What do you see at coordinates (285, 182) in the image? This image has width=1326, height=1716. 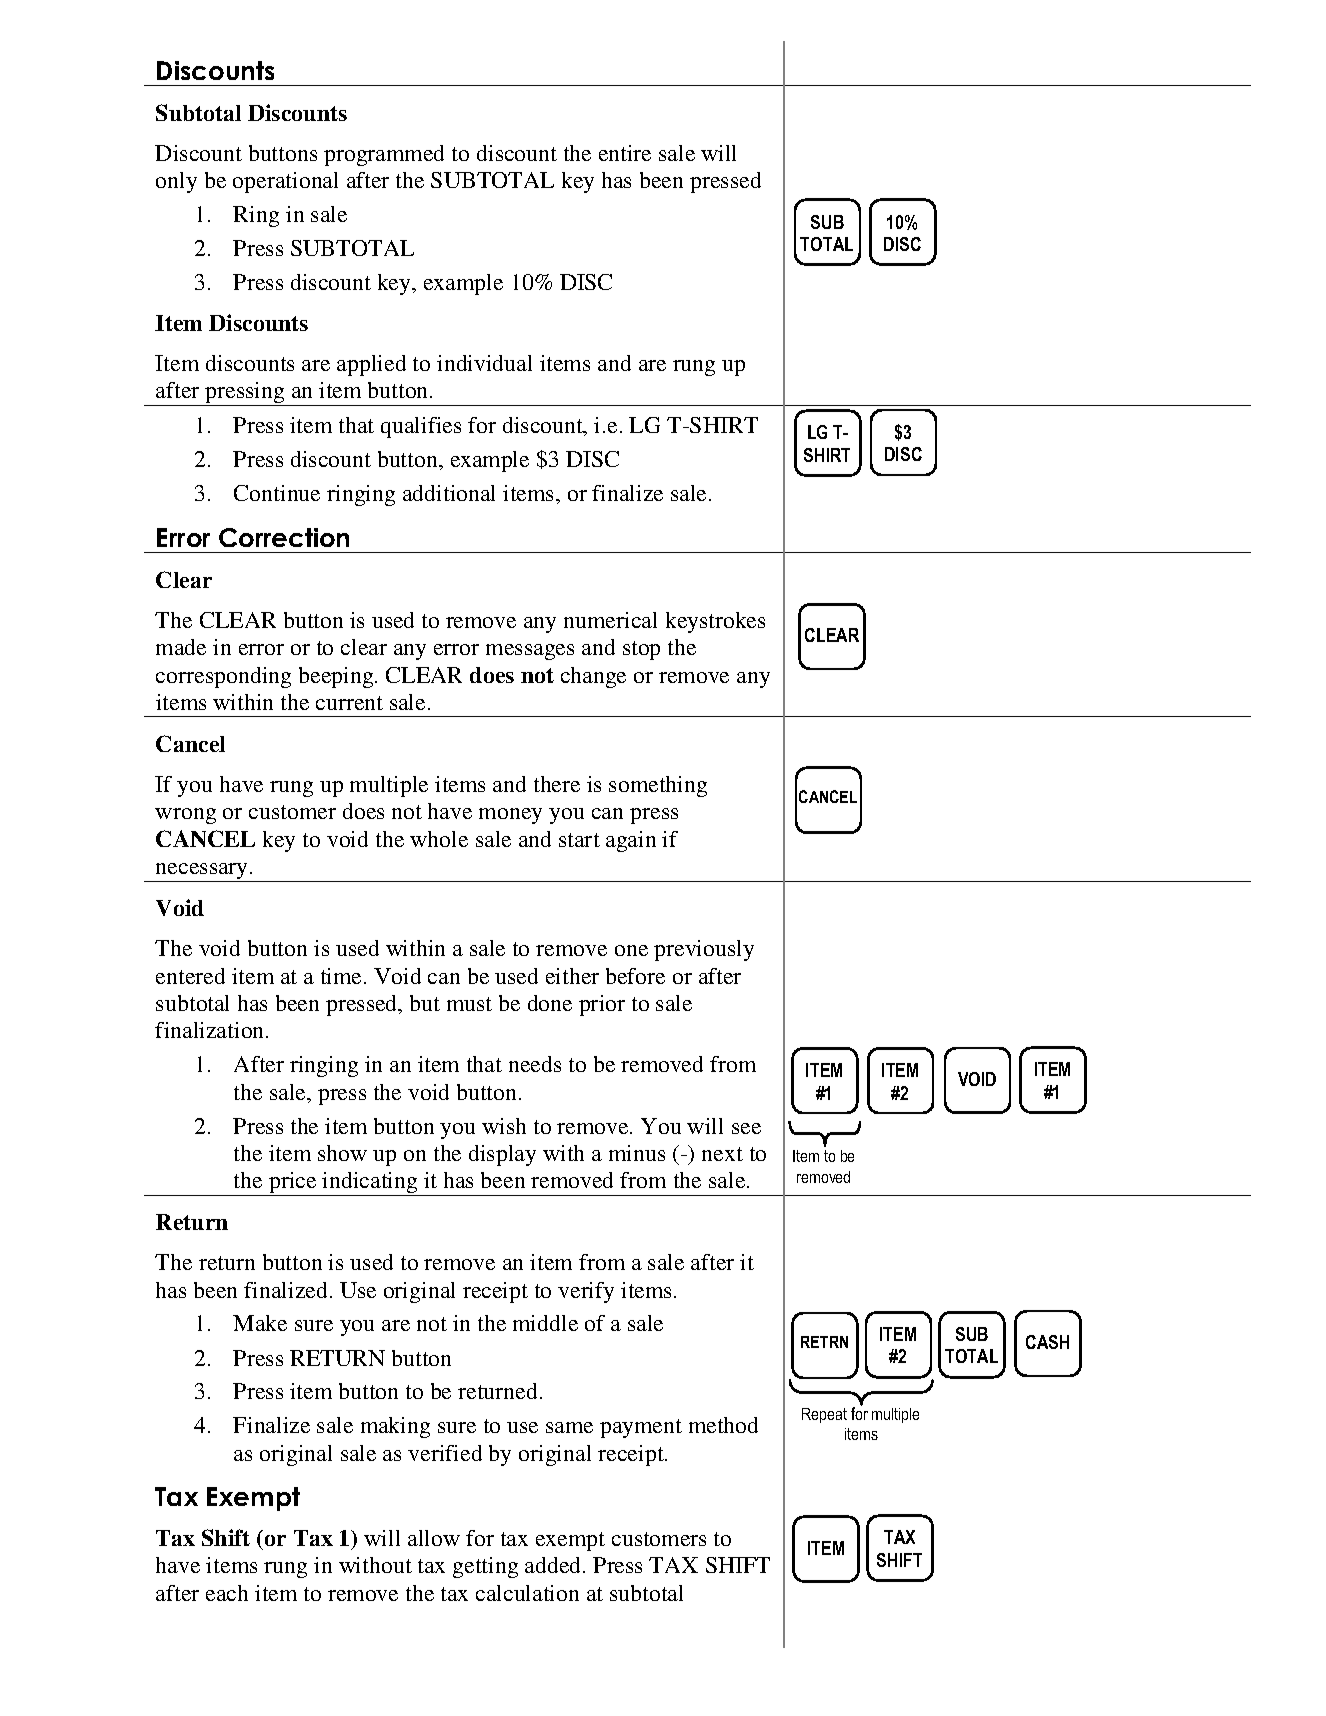 I see `operational` at bounding box center [285, 182].
